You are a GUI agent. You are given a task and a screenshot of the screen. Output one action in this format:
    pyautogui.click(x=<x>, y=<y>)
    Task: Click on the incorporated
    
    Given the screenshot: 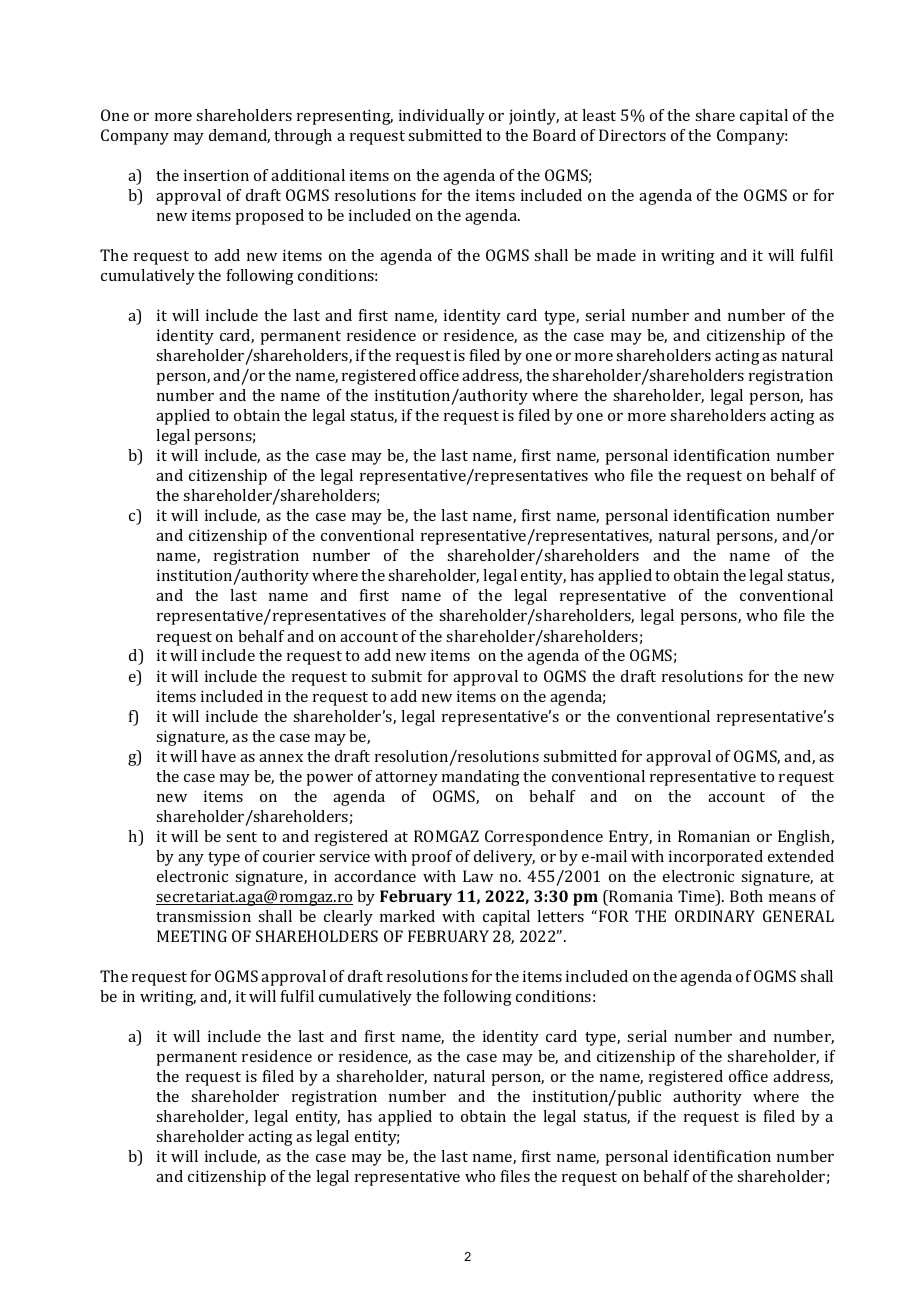 What is the action you would take?
    pyautogui.click(x=716, y=858)
